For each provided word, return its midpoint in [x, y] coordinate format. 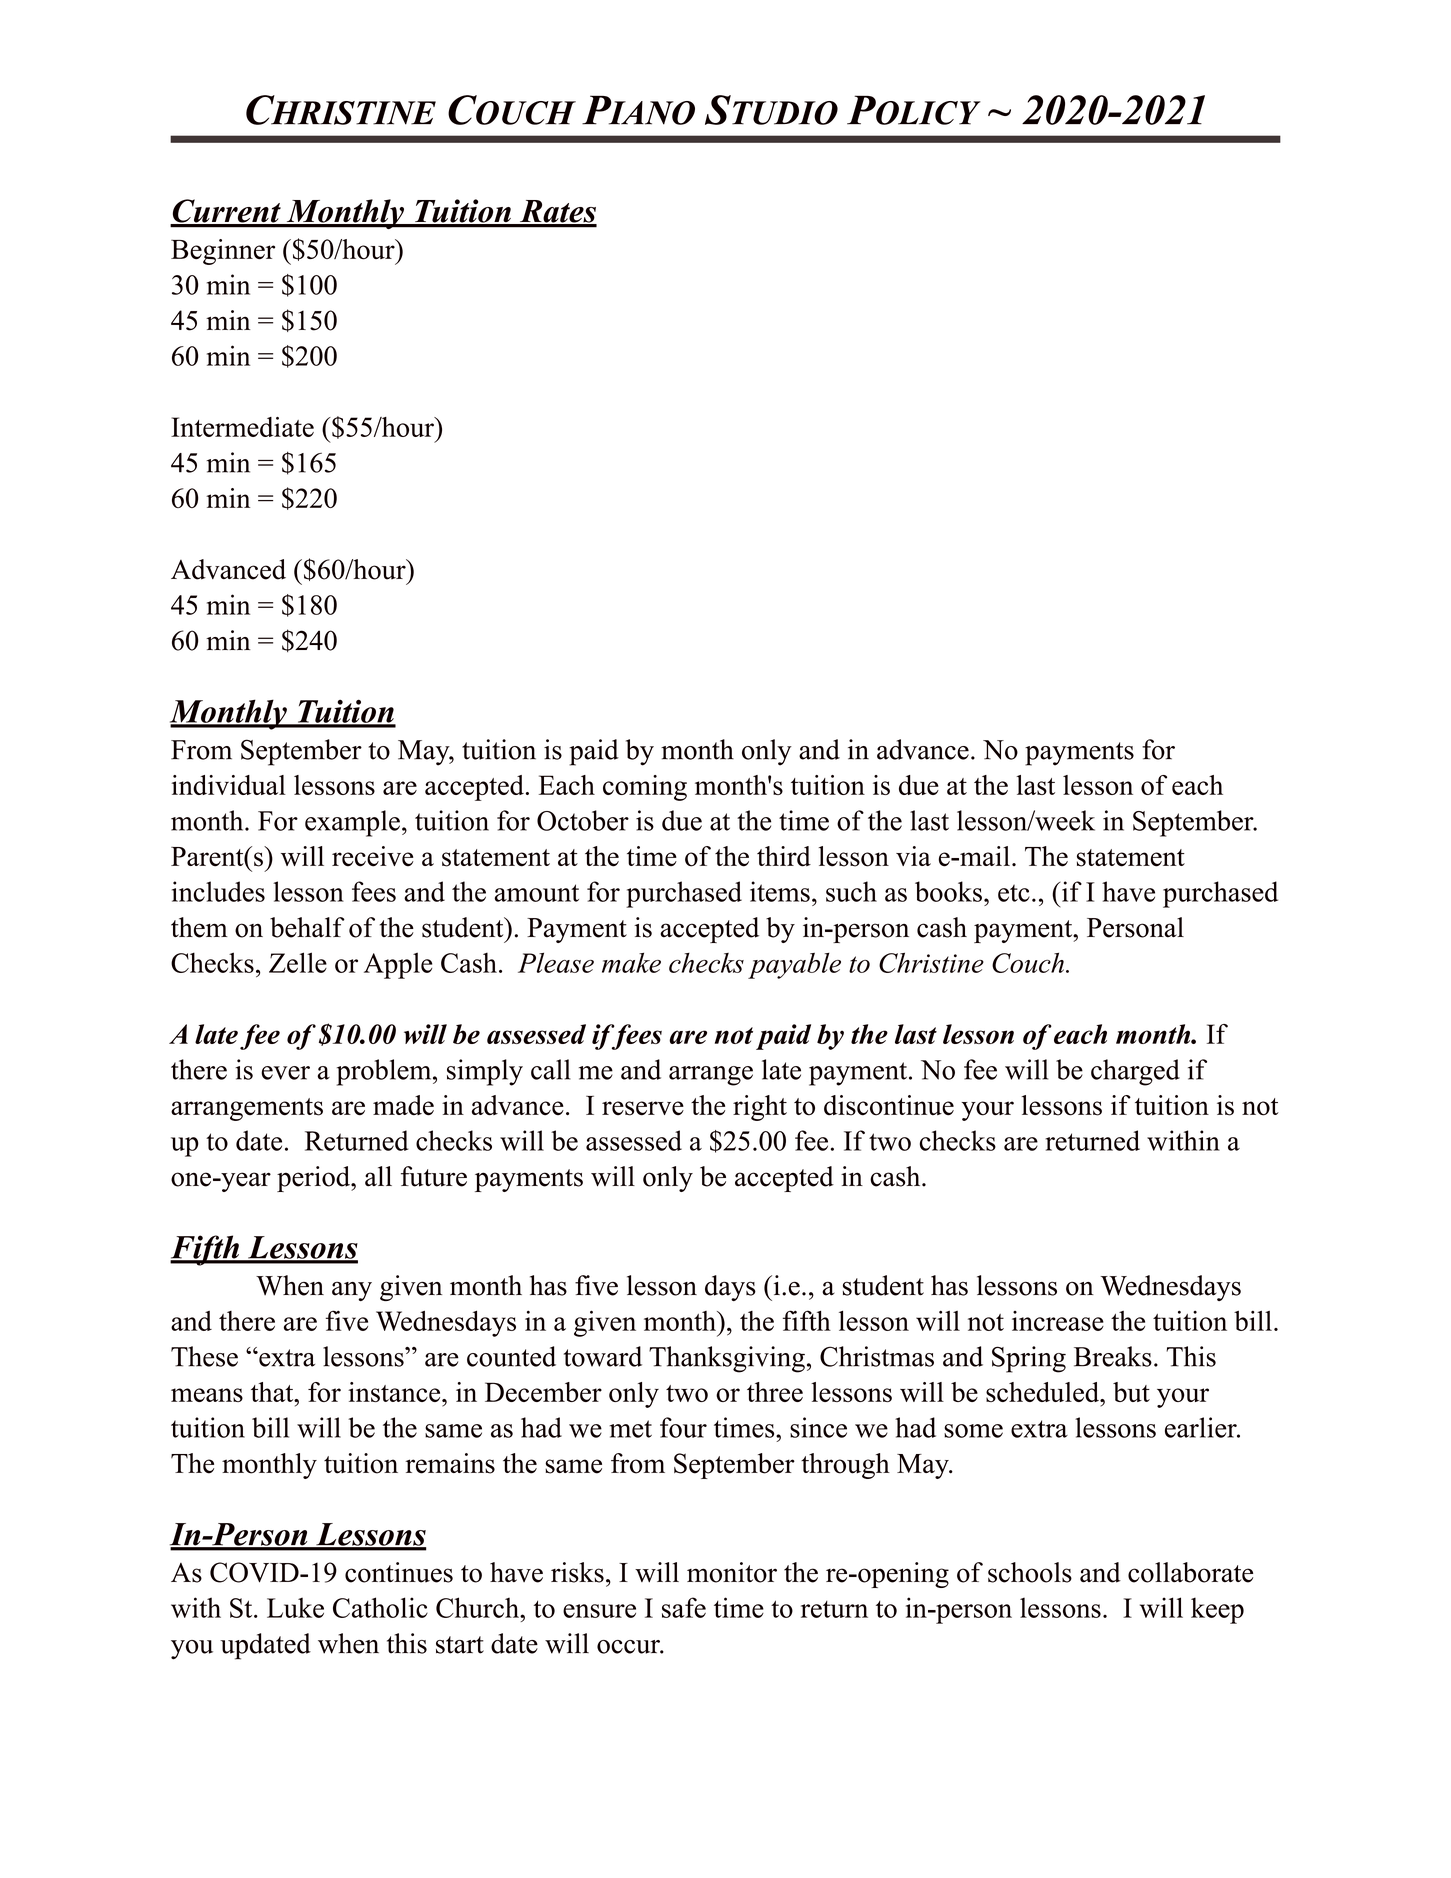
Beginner [223, 252]
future [434, 1176]
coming [645, 788]
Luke [295, 1607]
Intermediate [242, 427]
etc [1014, 893]
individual [228, 785]
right [760, 1108]
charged [1135, 1072]
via [913, 856]
